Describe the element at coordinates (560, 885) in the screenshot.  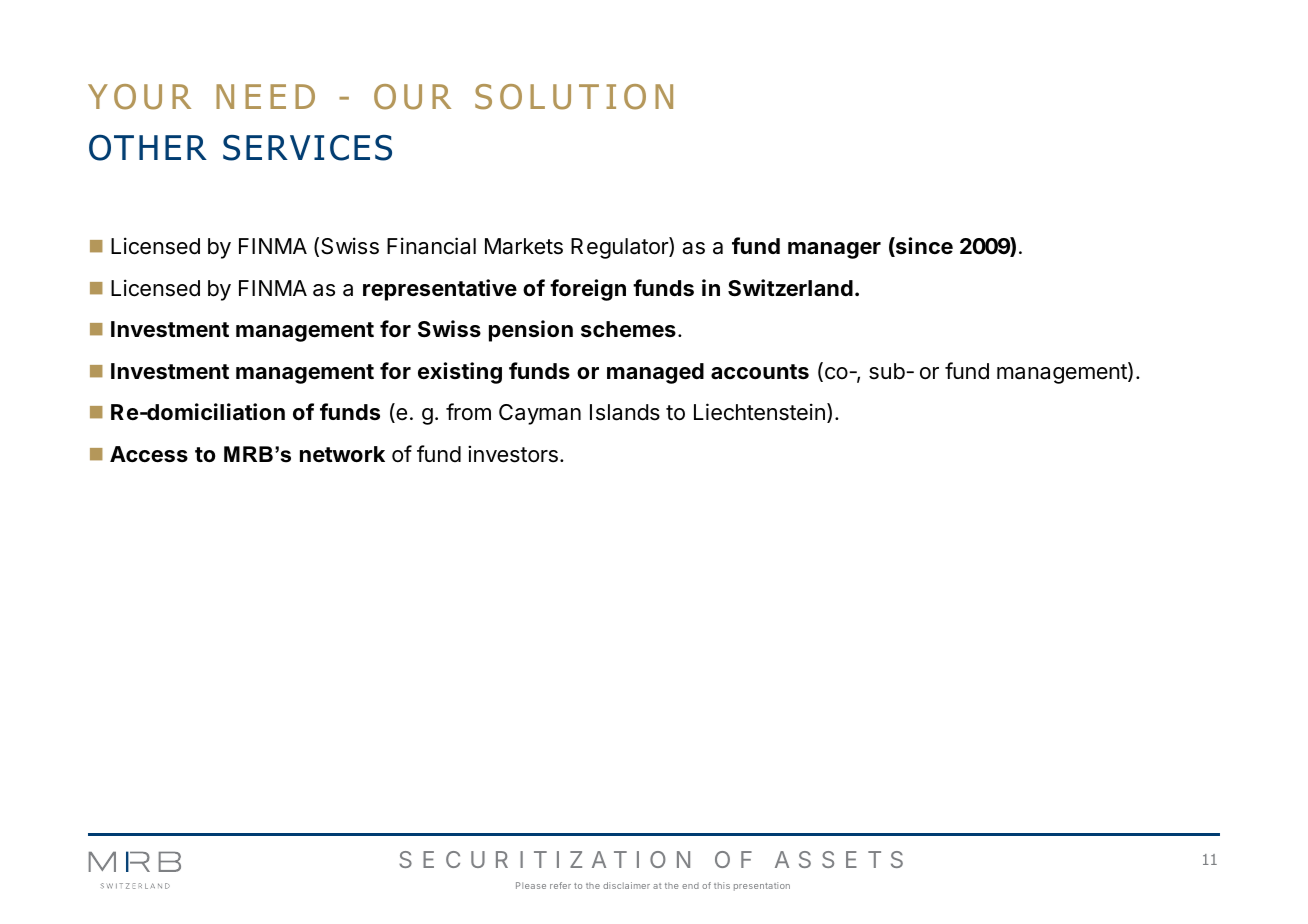
I see `refer` at that location.
